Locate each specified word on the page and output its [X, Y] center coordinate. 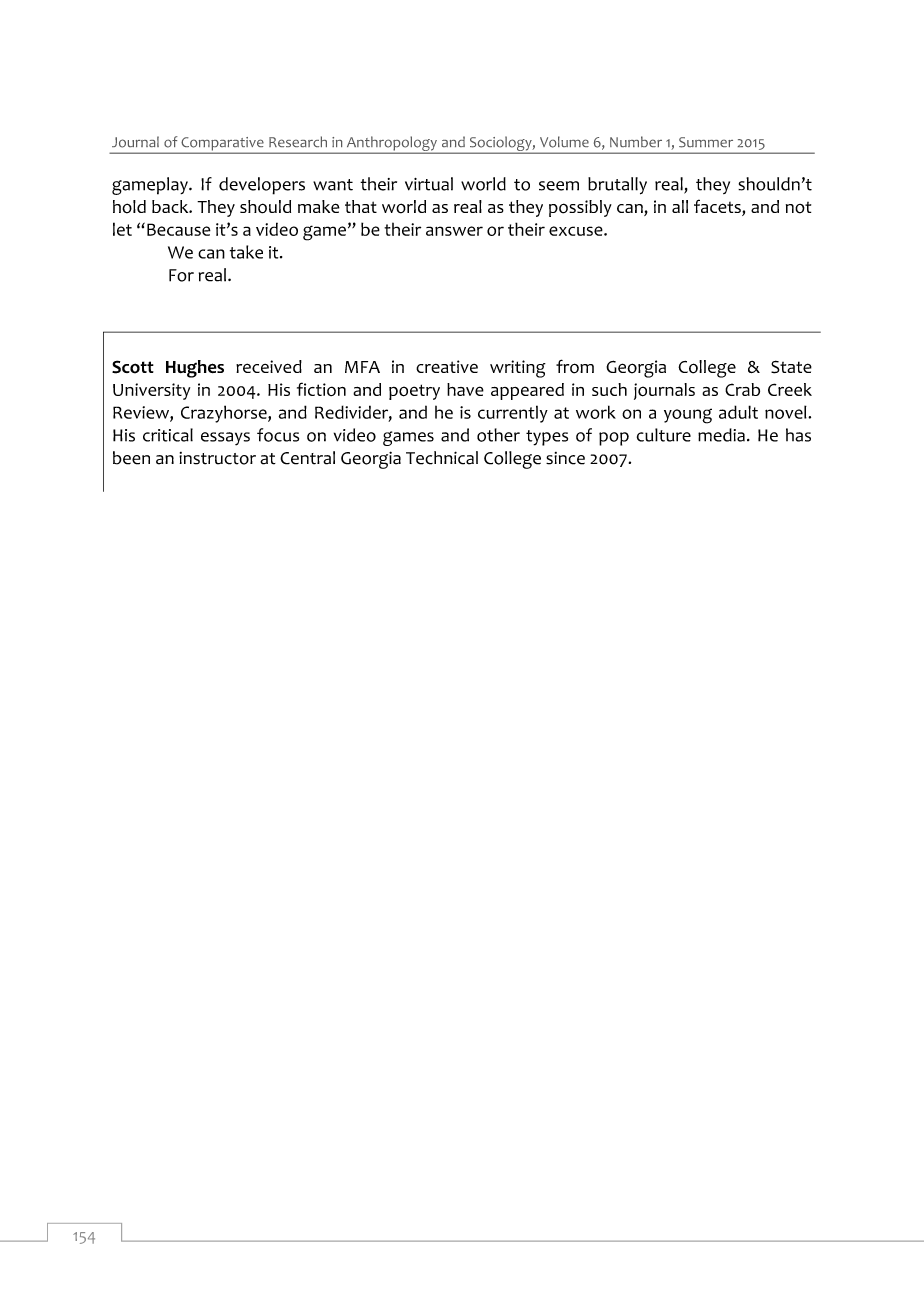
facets [718, 207]
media [721, 435]
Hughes [195, 369]
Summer [706, 142]
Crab [742, 389]
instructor [217, 458]
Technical [442, 458]
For [181, 275]
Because [179, 229]
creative [447, 366]
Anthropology [391, 144]
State [791, 367]
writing [518, 369]
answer [454, 231]
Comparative [222, 145]
